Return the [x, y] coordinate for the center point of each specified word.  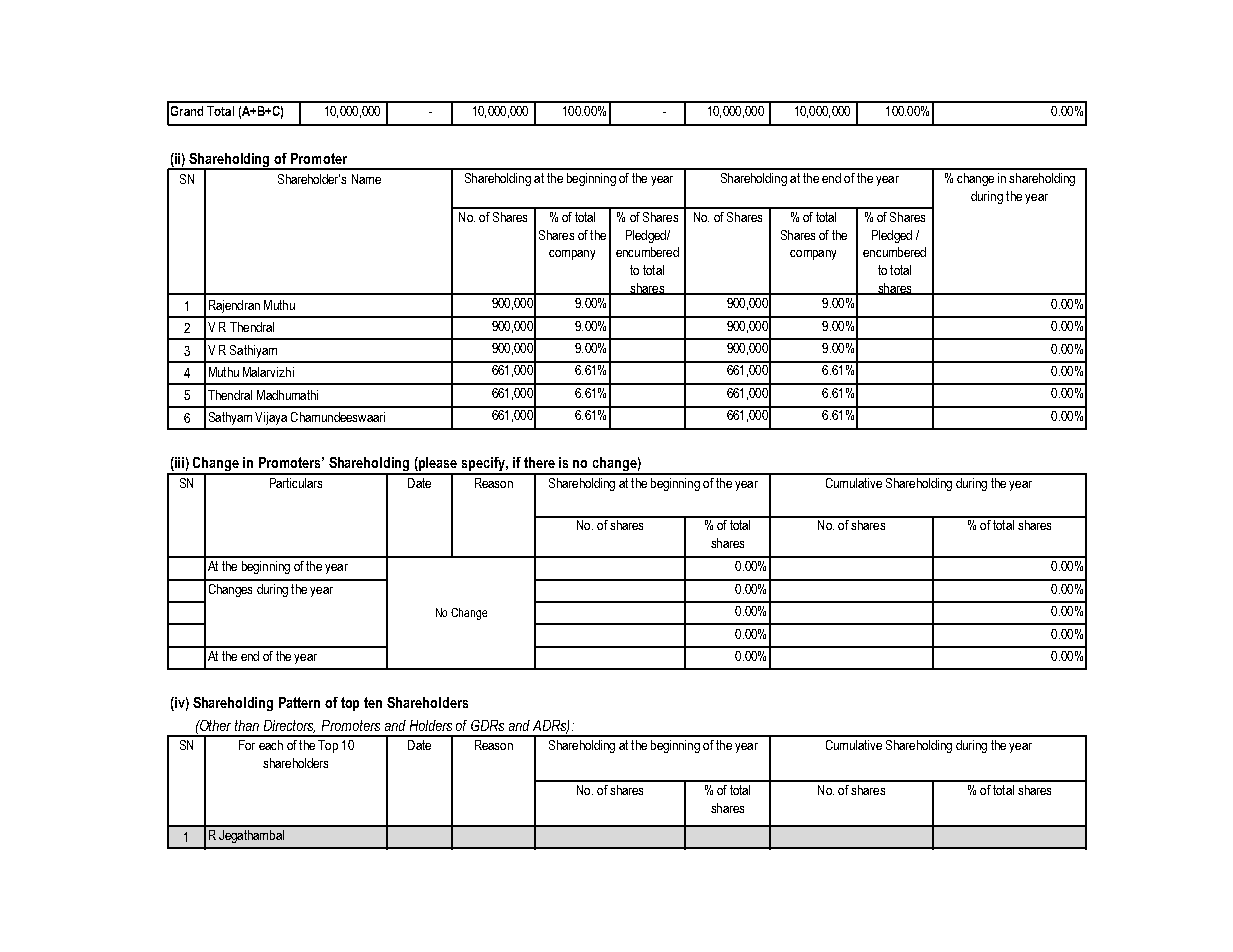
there [539, 462]
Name [366, 179]
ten [373, 702]
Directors [289, 726]
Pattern [299, 702]
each [271, 745]
